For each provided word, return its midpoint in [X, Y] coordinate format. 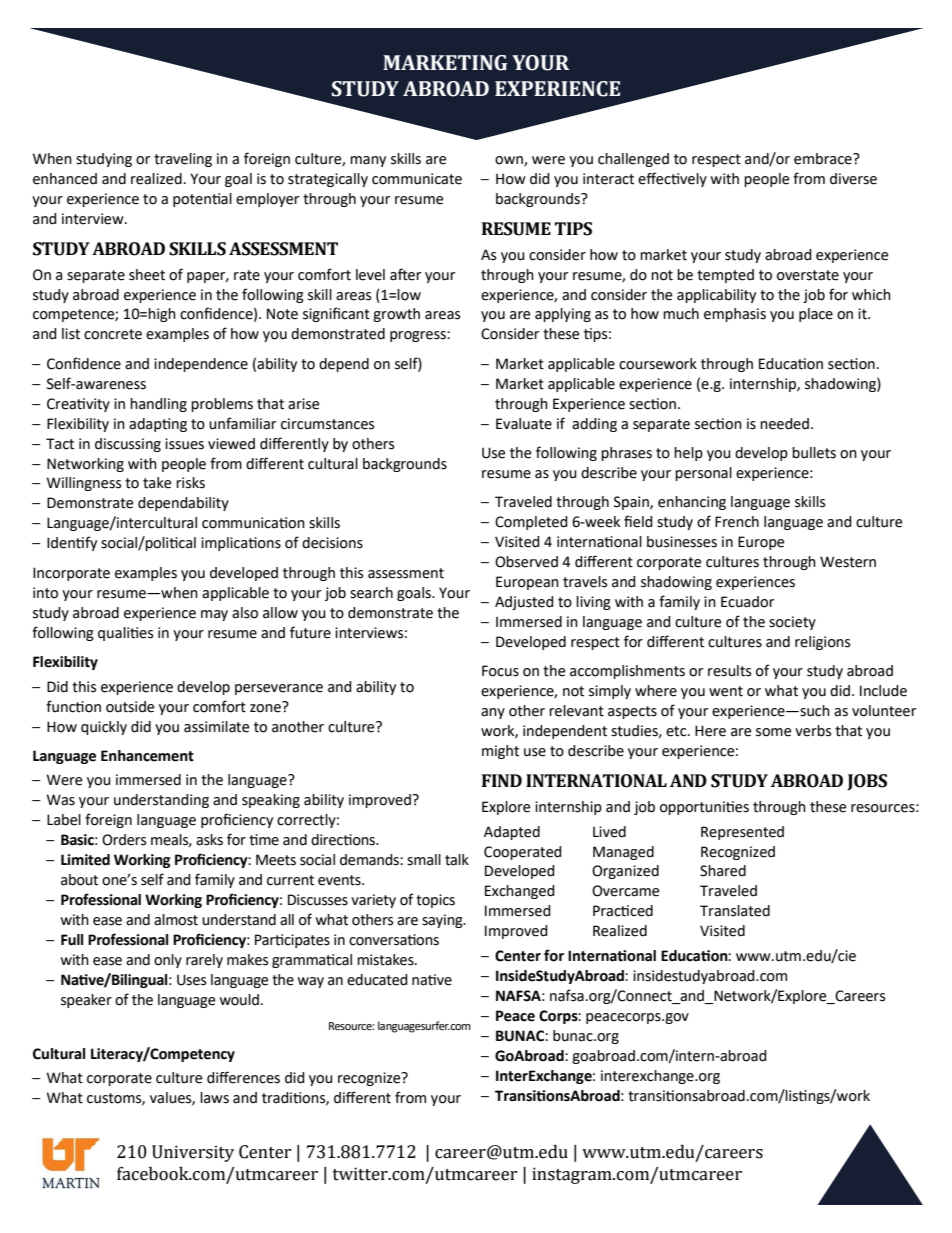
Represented [742, 833]
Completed [531, 523]
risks [190, 483]
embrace [824, 159]
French [737, 522]
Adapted [512, 833]
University [193, 1153]
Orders [124, 840]
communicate [417, 179]
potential [202, 200]
